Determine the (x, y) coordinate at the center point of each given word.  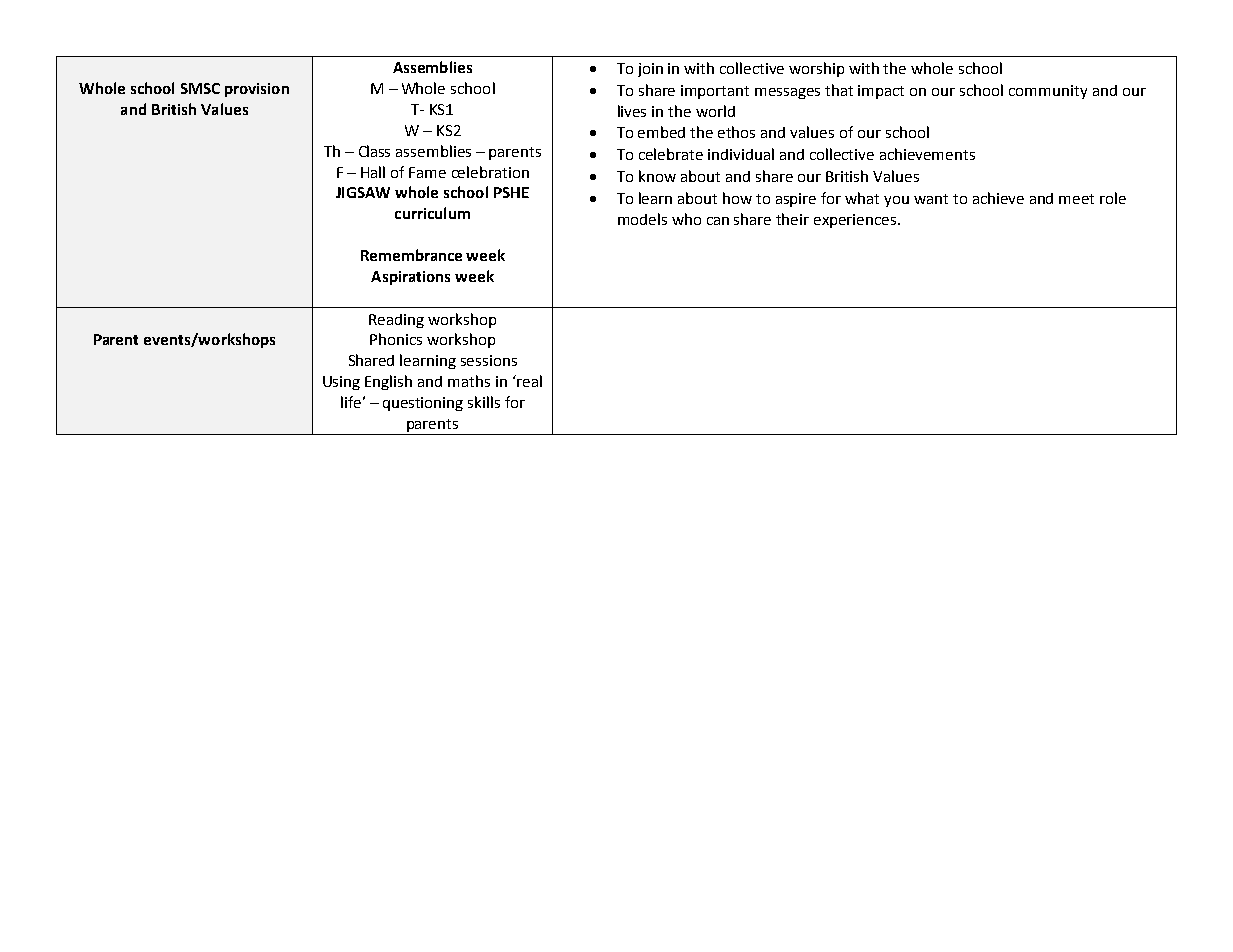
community (1048, 92)
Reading (396, 321)
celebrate (671, 154)
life (351, 402)
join (650, 70)
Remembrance (411, 255)
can (718, 221)
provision (257, 90)
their (792, 219)
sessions (489, 360)
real (528, 381)
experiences (856, 221)
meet (1076, 199)
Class (374, 151)
